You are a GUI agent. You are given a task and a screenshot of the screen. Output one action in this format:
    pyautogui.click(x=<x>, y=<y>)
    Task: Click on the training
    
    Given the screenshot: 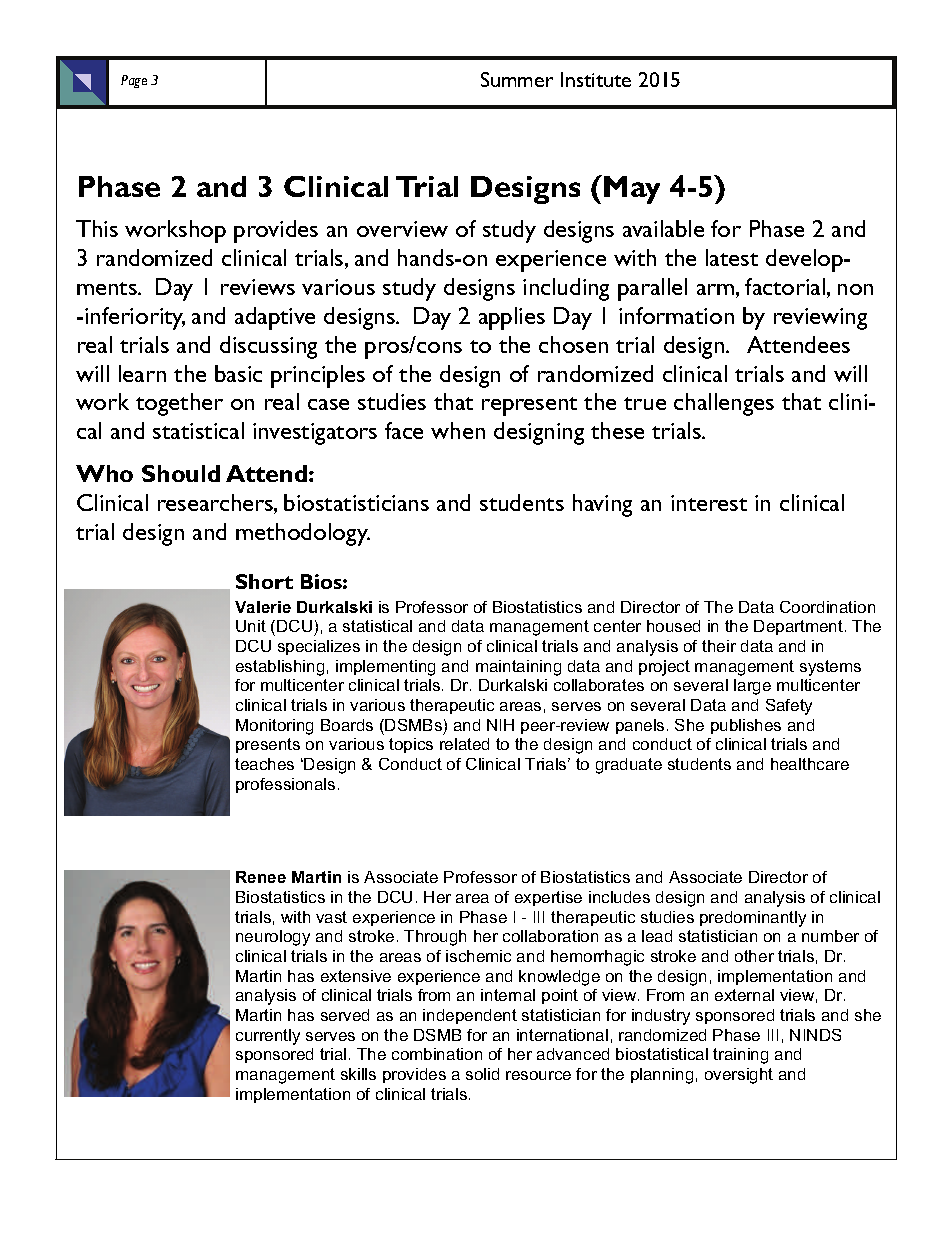 What is the action you would take?
    pyautogui.click(x=740, y=1056)
